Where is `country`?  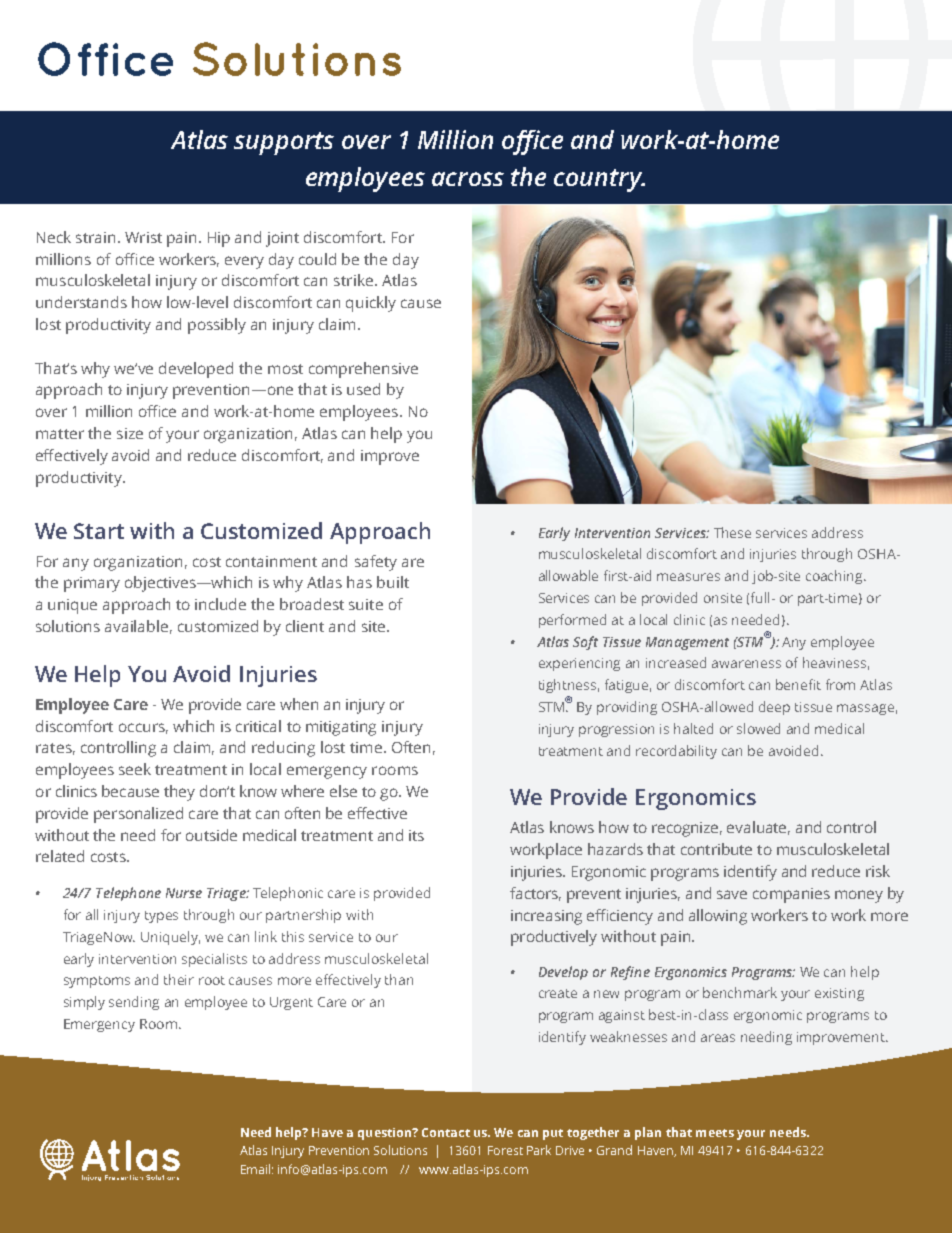 country is located at coordinates (599, 180).
